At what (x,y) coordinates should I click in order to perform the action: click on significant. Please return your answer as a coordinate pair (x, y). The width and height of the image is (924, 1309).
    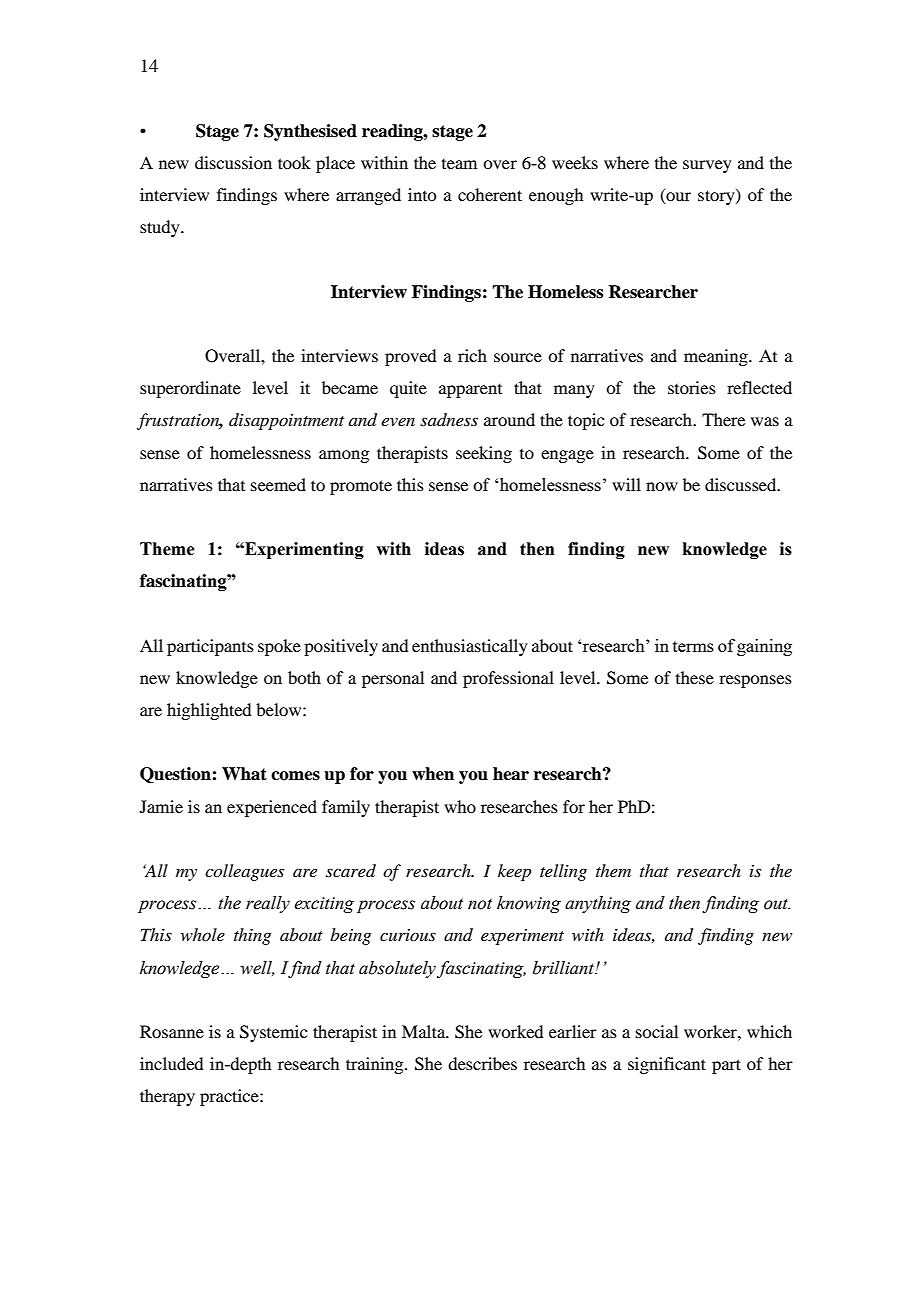
    Looking at the image, I should click on (667, 1065).
